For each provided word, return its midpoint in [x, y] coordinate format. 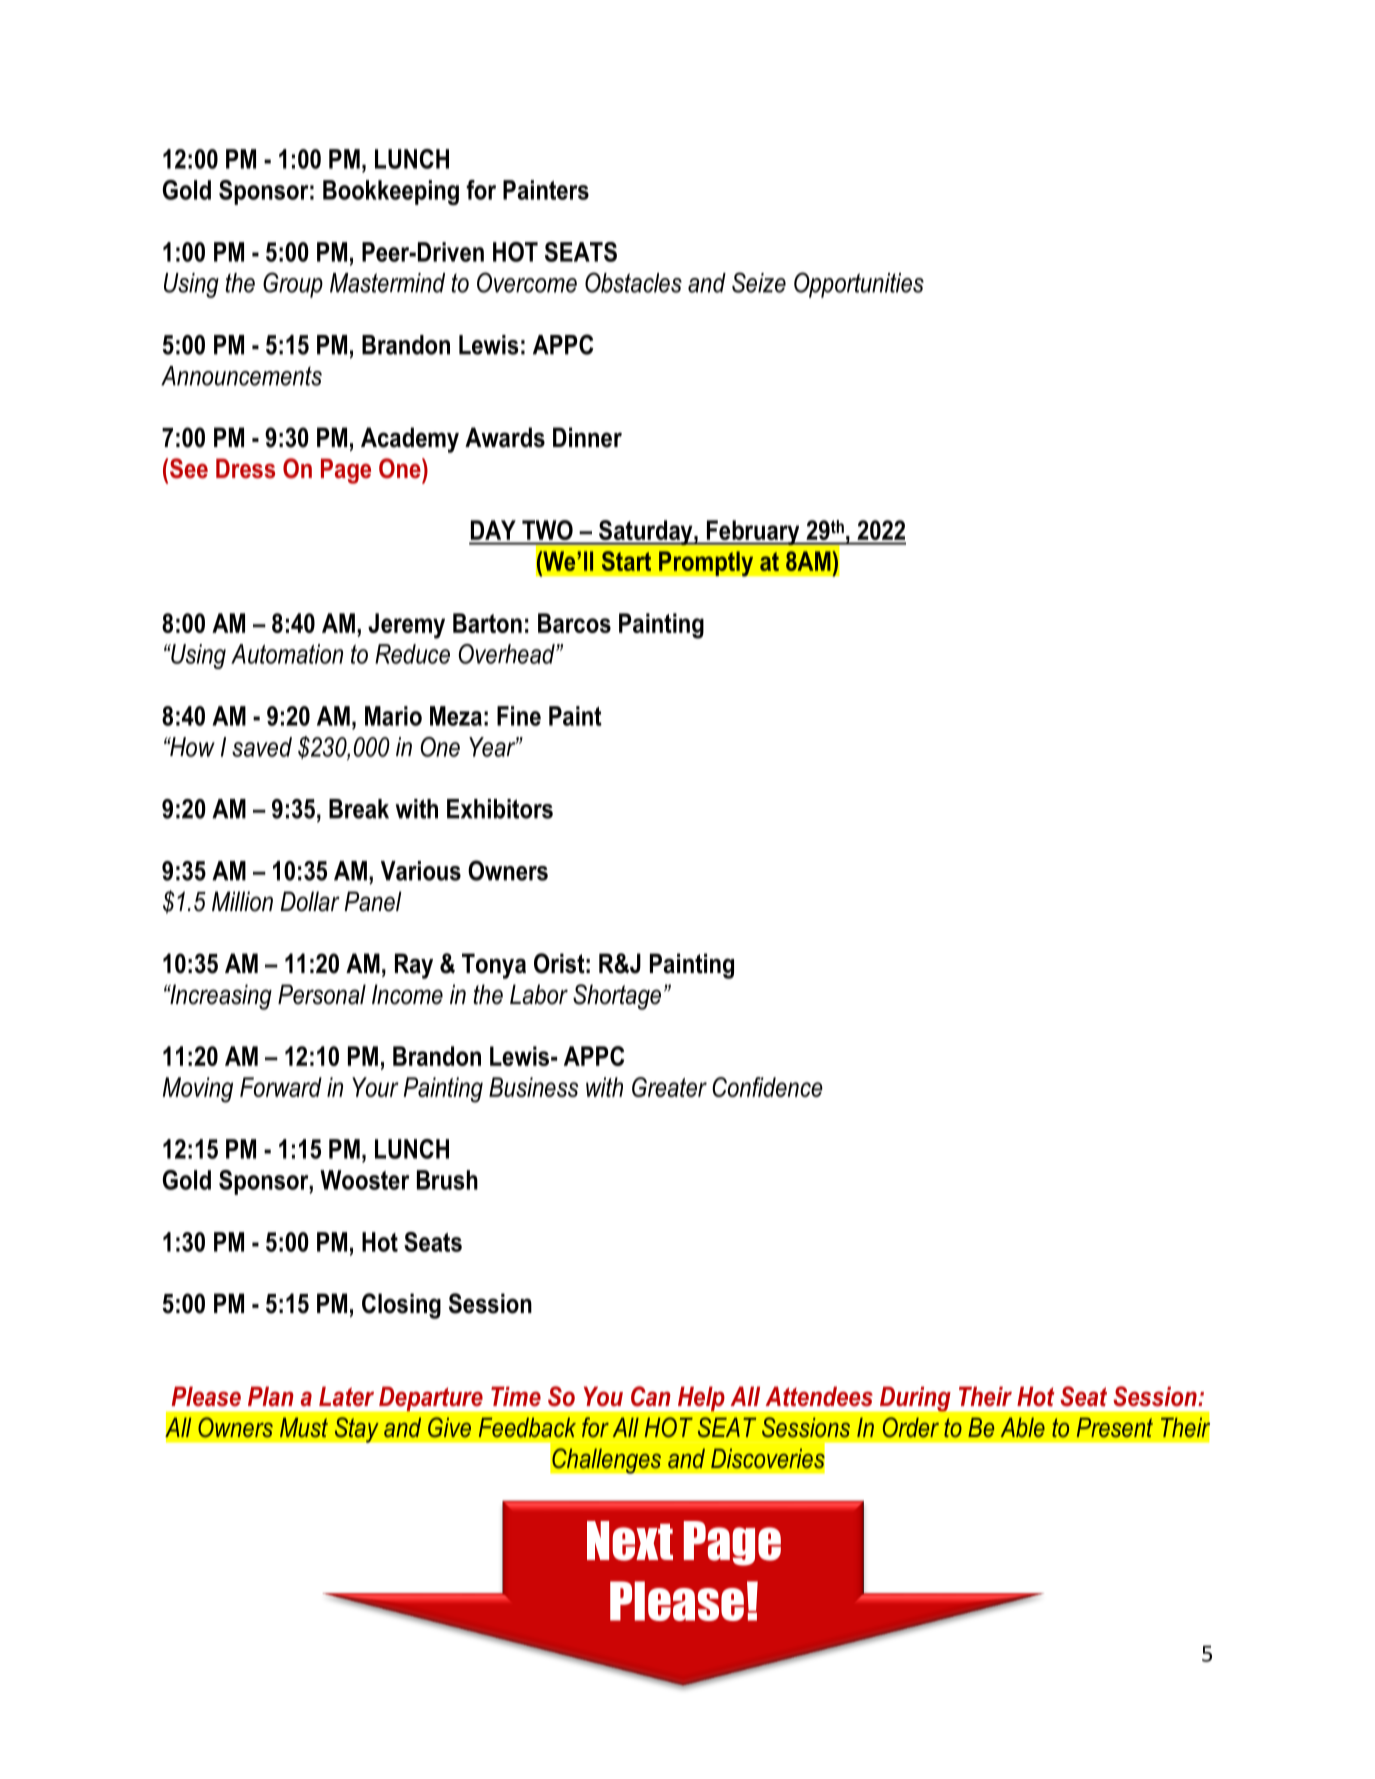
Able [1023, 1427]
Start [626, 561]
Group [293, 285]
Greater [669, 1087]
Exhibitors [500, 809]
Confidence [767, 1087]
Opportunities [859, 285]
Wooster [365, 1180]
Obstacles [633, 282]
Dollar [310, 901]
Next [630, 1541]
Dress [245, 468]
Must [304, 1427]
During [915, 1399]
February [753, 532]
